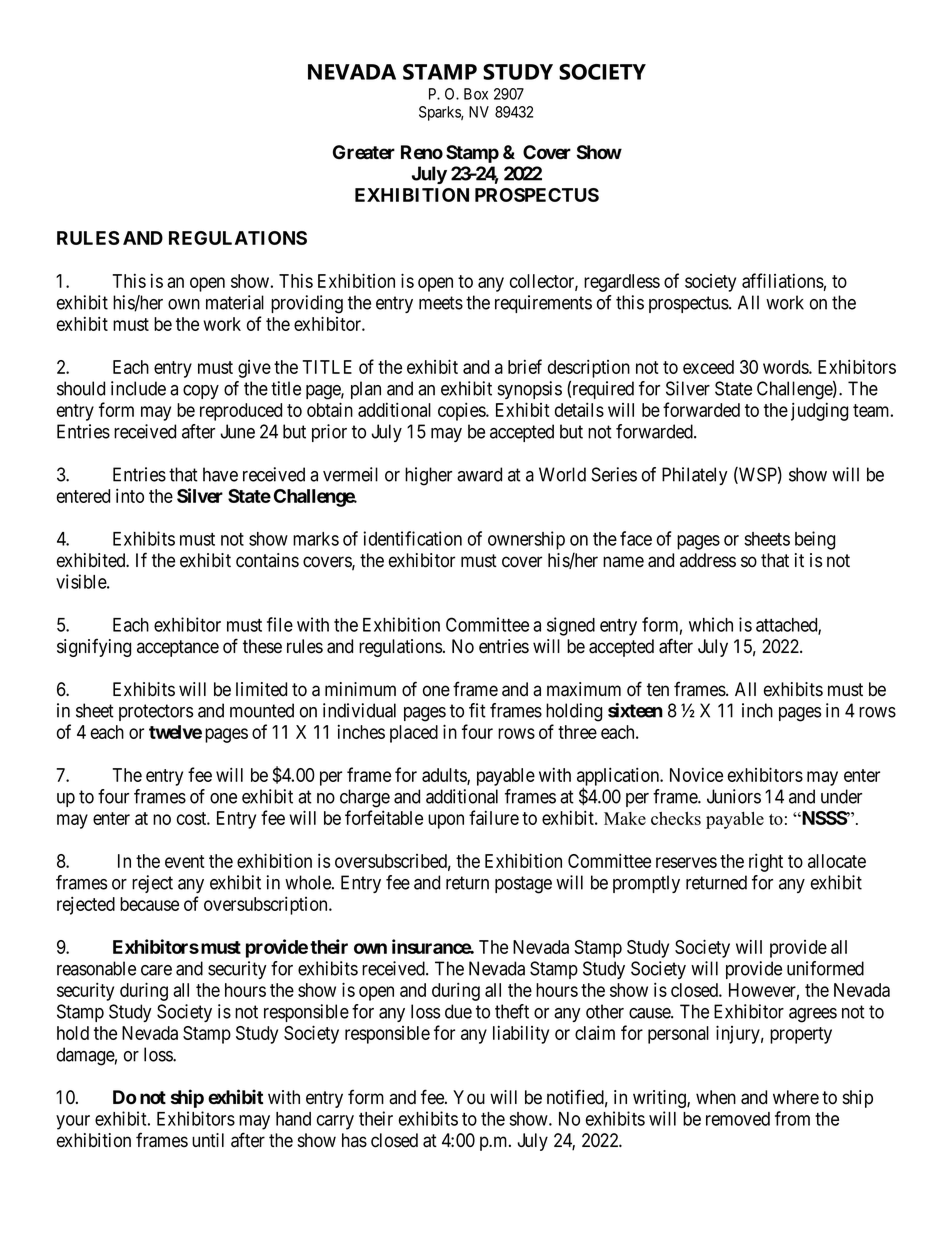 The height and width of the screenshot is (1233, 952). I want to click on signed, so click(571, 626).
